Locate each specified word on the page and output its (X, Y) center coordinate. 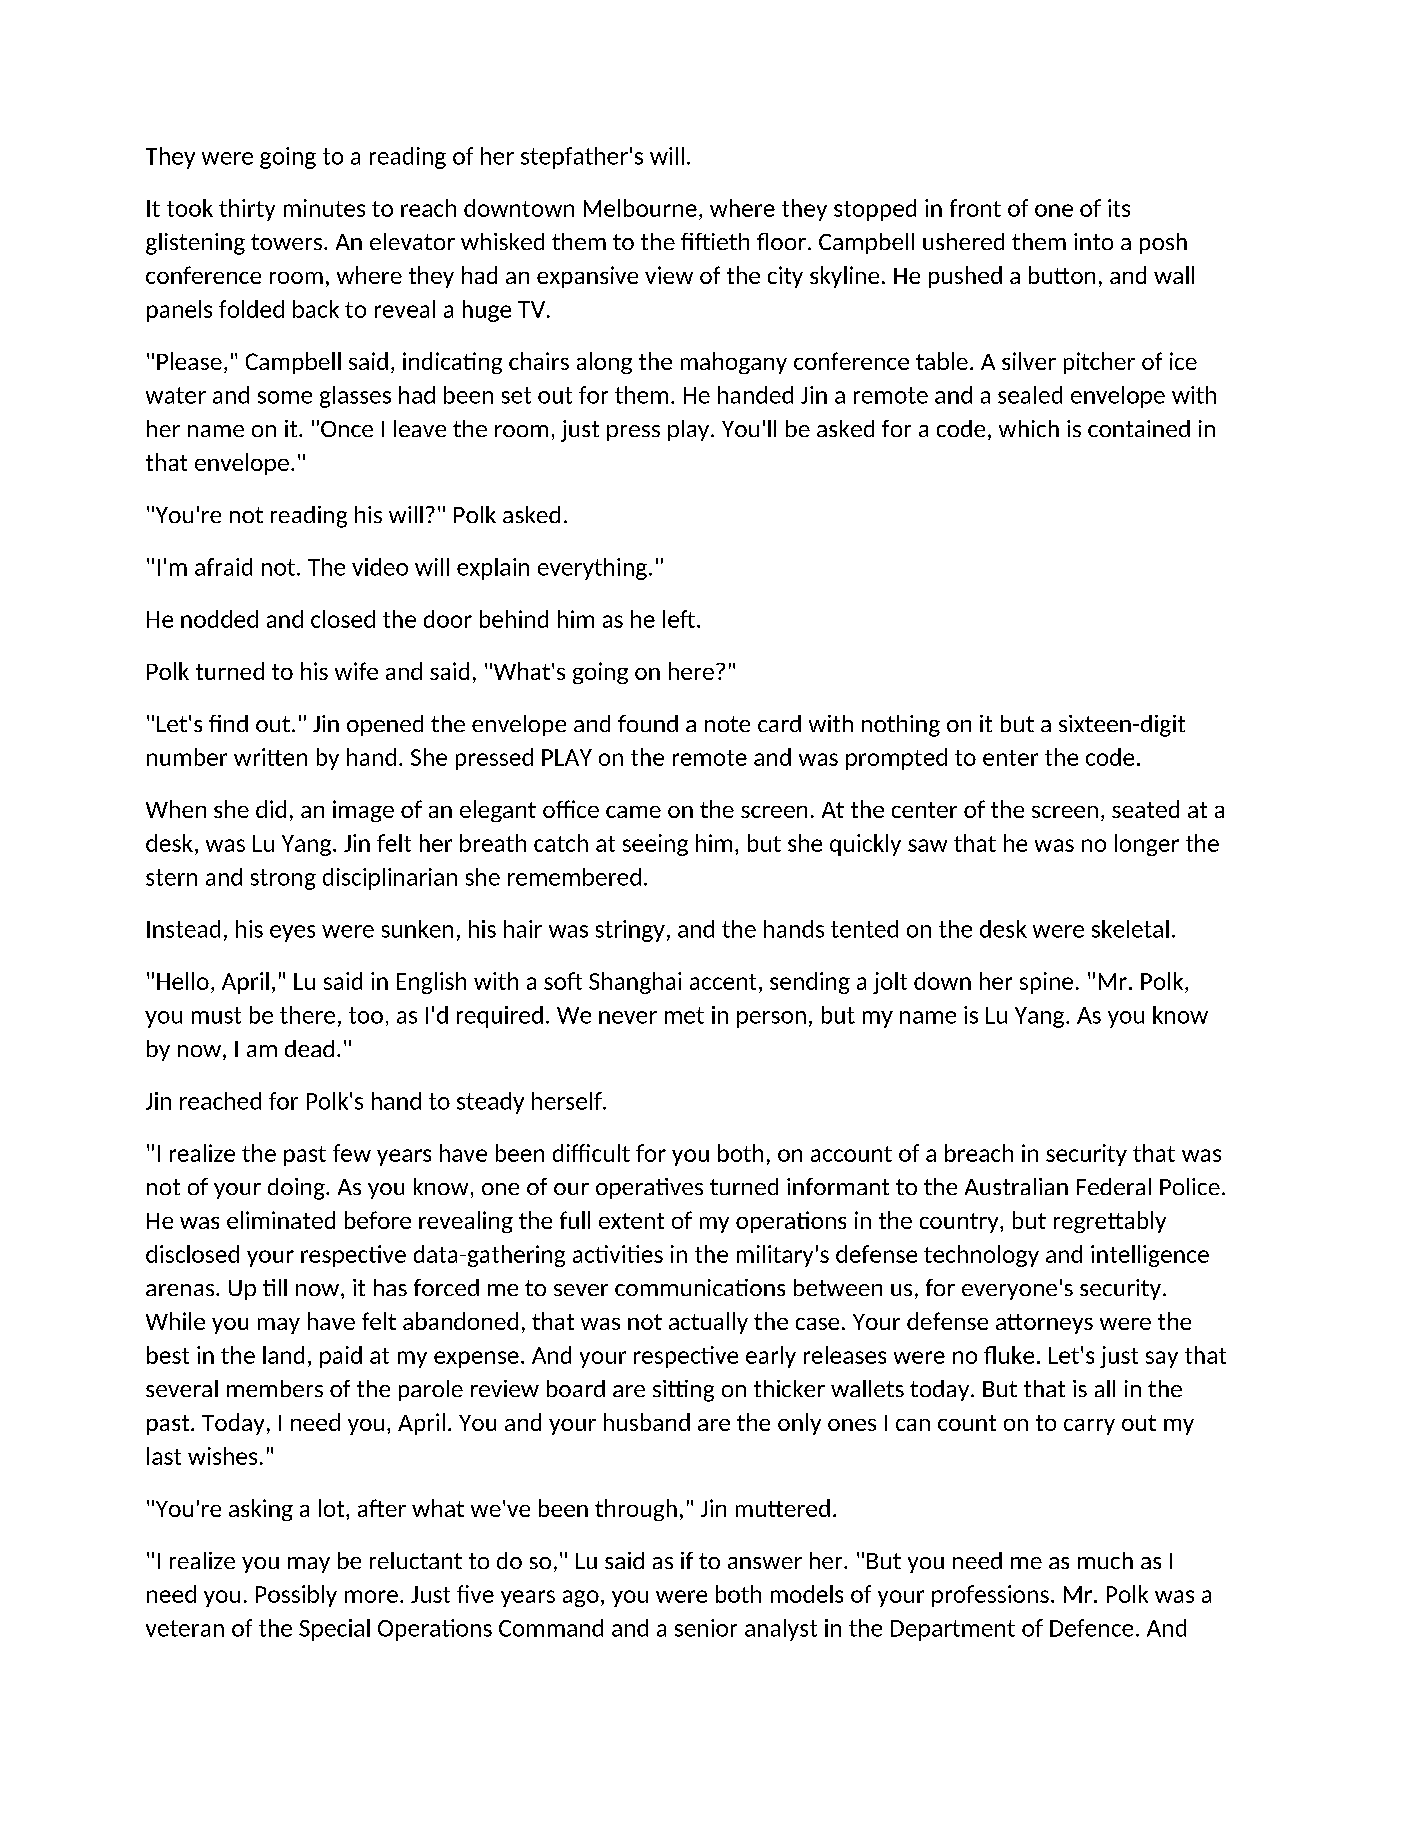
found (648, 723)
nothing (901, 726)
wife (356, 671)
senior (706, 1628)
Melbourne (640, 208)
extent (631, 1221)
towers (286, 242)
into (1093, 241)
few (352, 1153)
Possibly (296, 1596)
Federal (1114, 1186)
